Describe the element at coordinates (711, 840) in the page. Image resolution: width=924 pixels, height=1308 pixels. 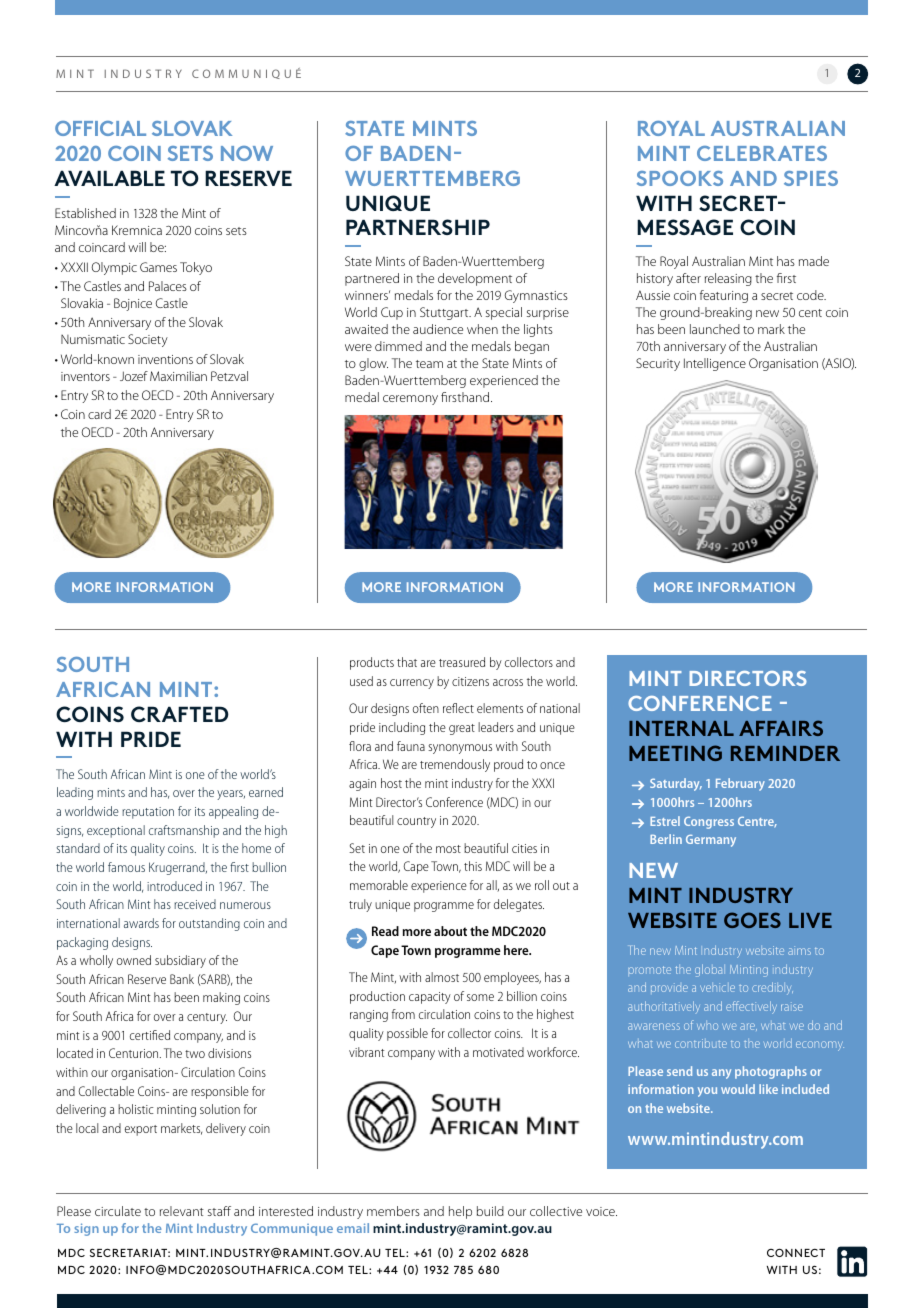
I see `Germany` at that location.
